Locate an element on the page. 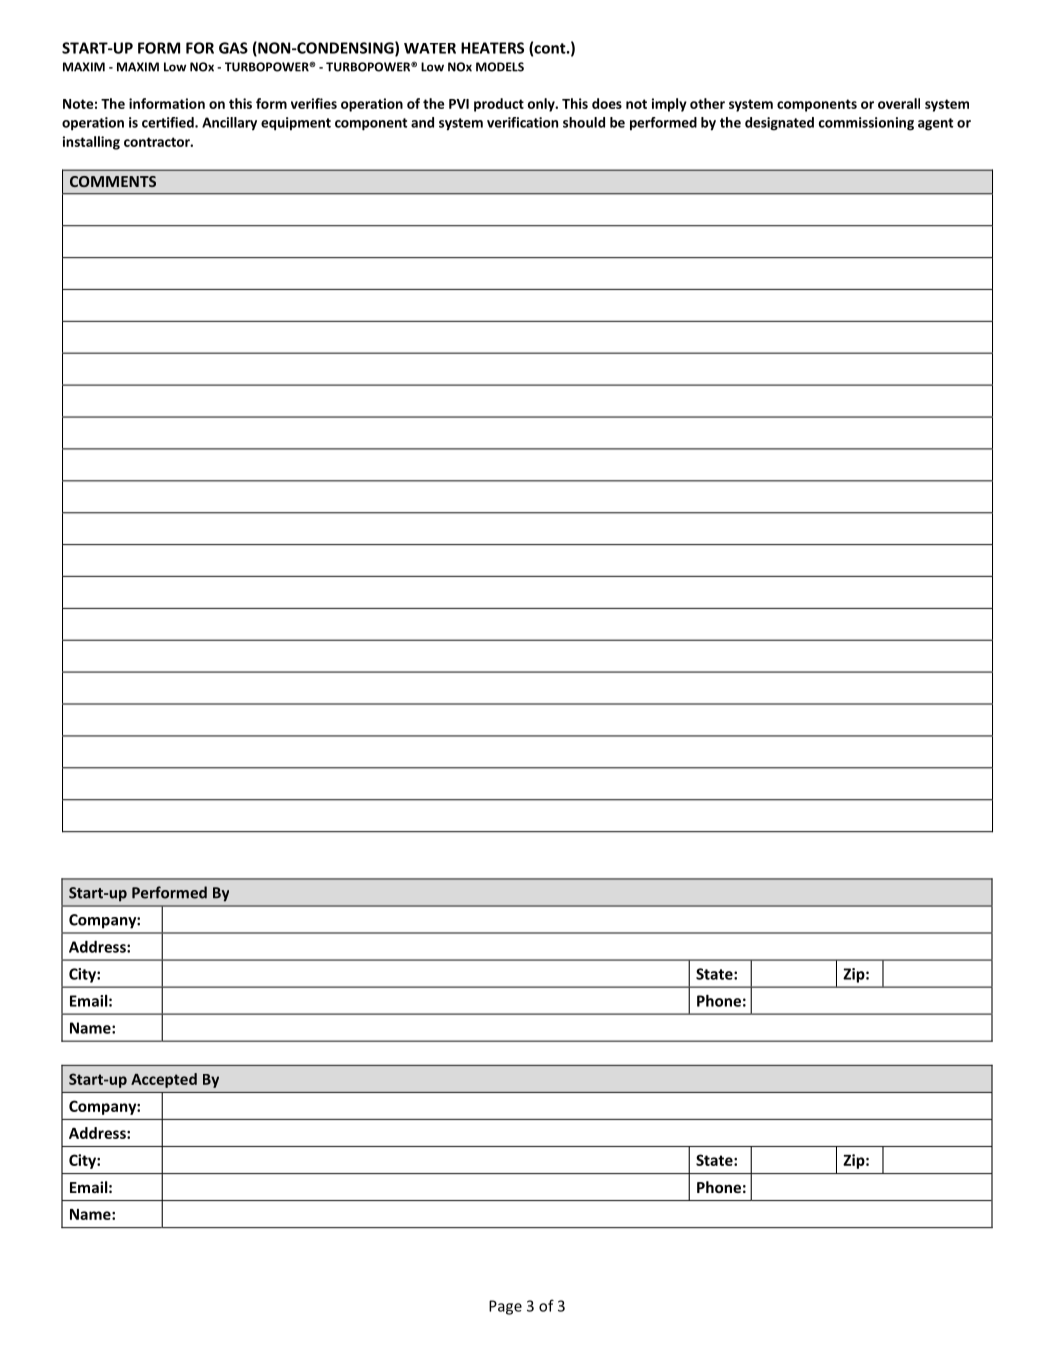 The height and width of the image is (1364, 1054). COMMENTS is located at coordinates (113, 181).
